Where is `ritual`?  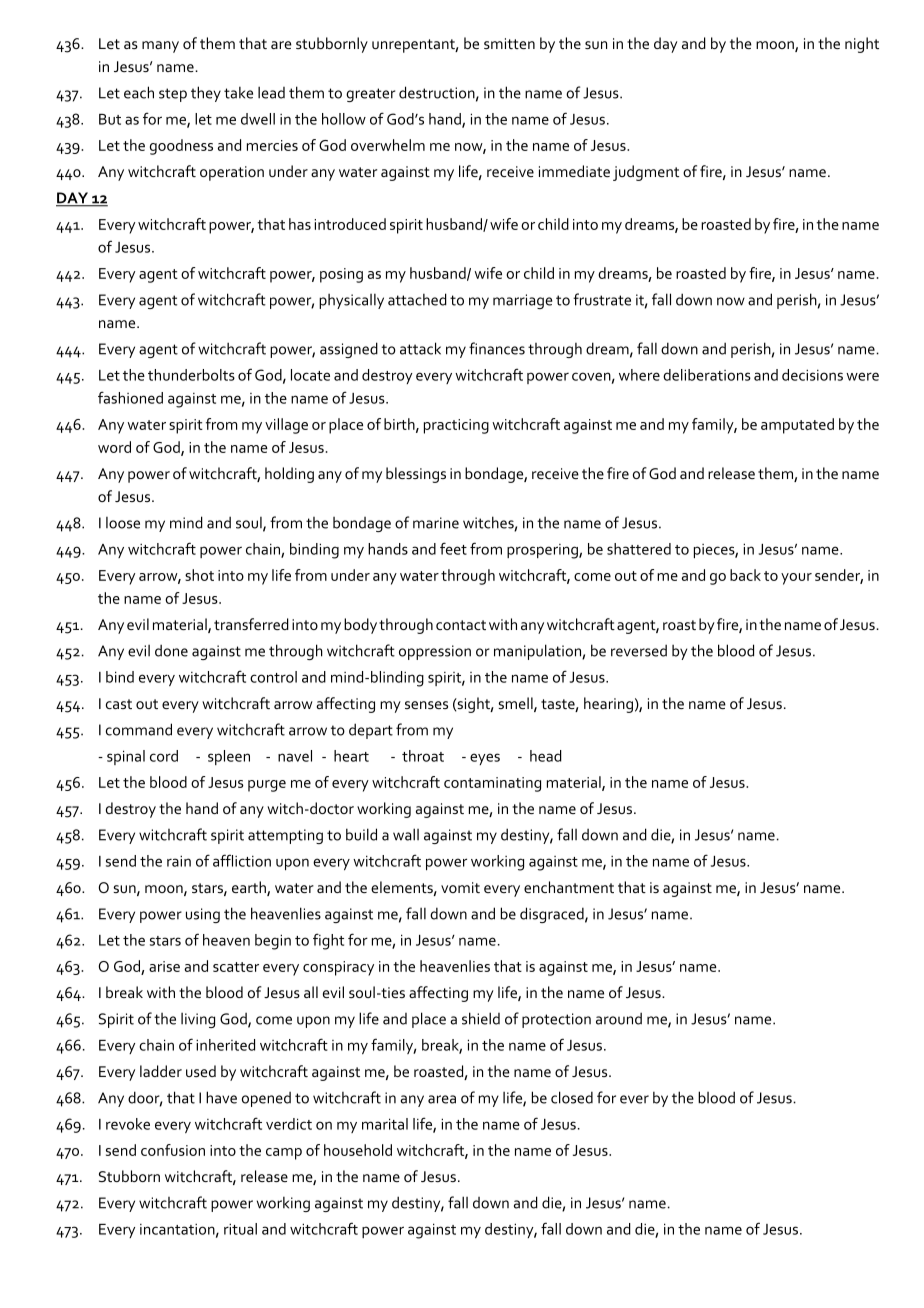 ritual is located at coordinates (240, 1229).
